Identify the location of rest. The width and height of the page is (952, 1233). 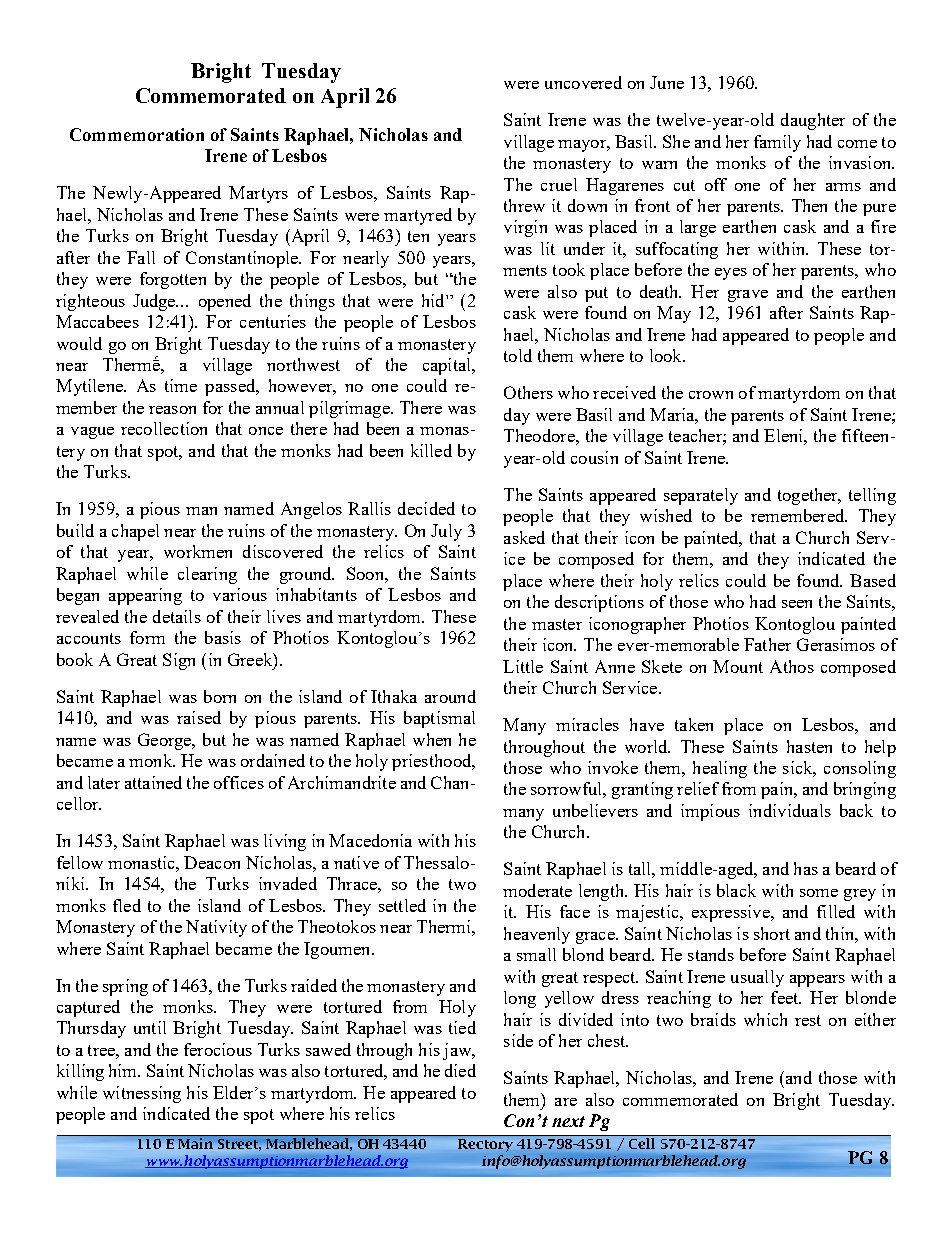
(808, 1020).
